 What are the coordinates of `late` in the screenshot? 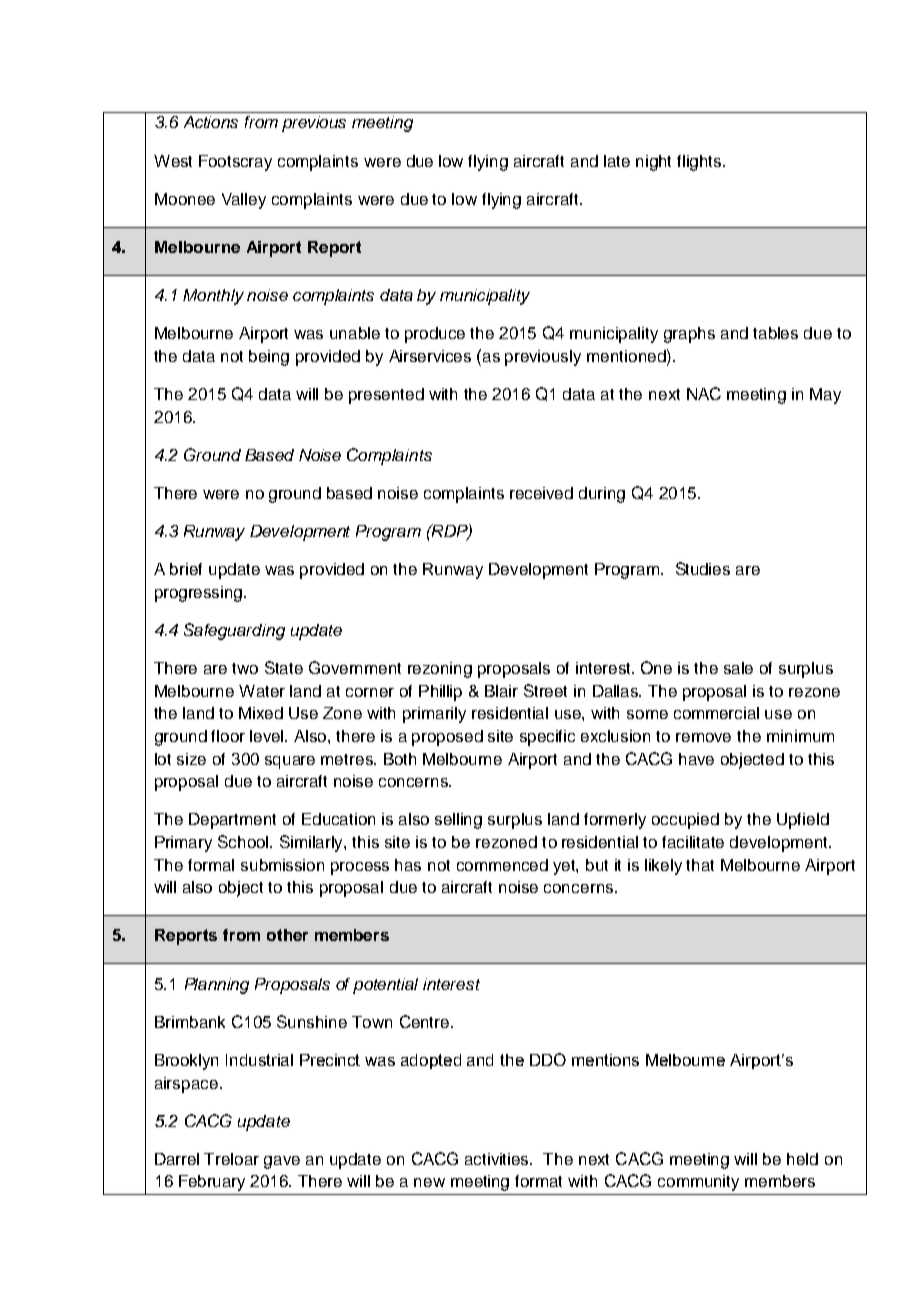 It's located at (617, 161).
